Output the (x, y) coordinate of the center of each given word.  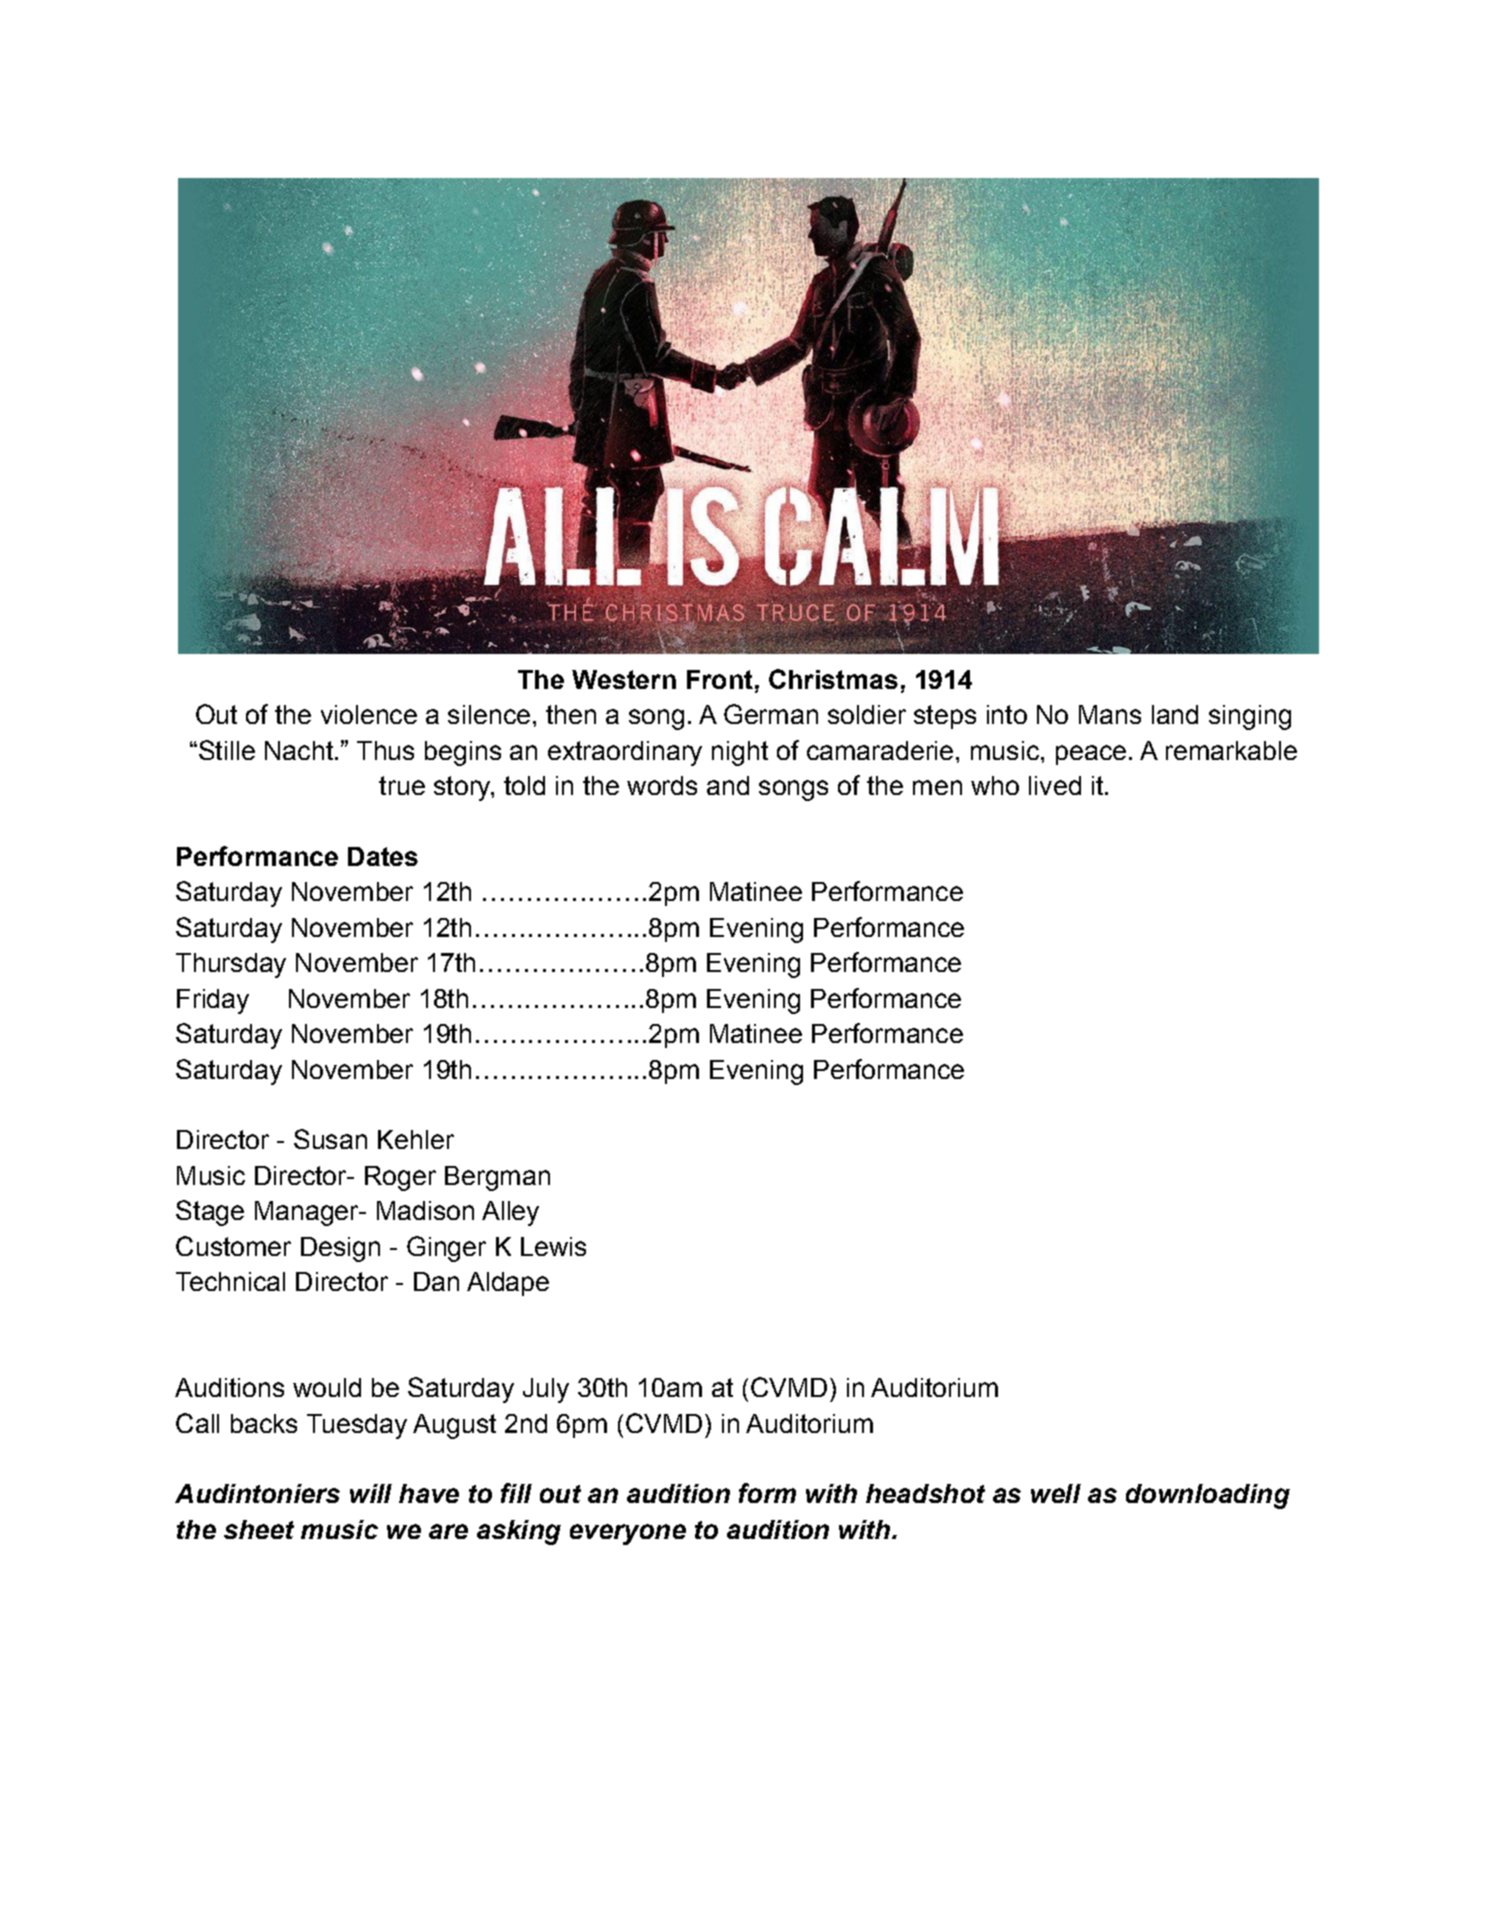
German (771, 714)
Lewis (553, 1246)
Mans (1110, 714)
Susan (330, 1139)
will (371, 1493)
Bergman (497, 1178)
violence (369, 714)
